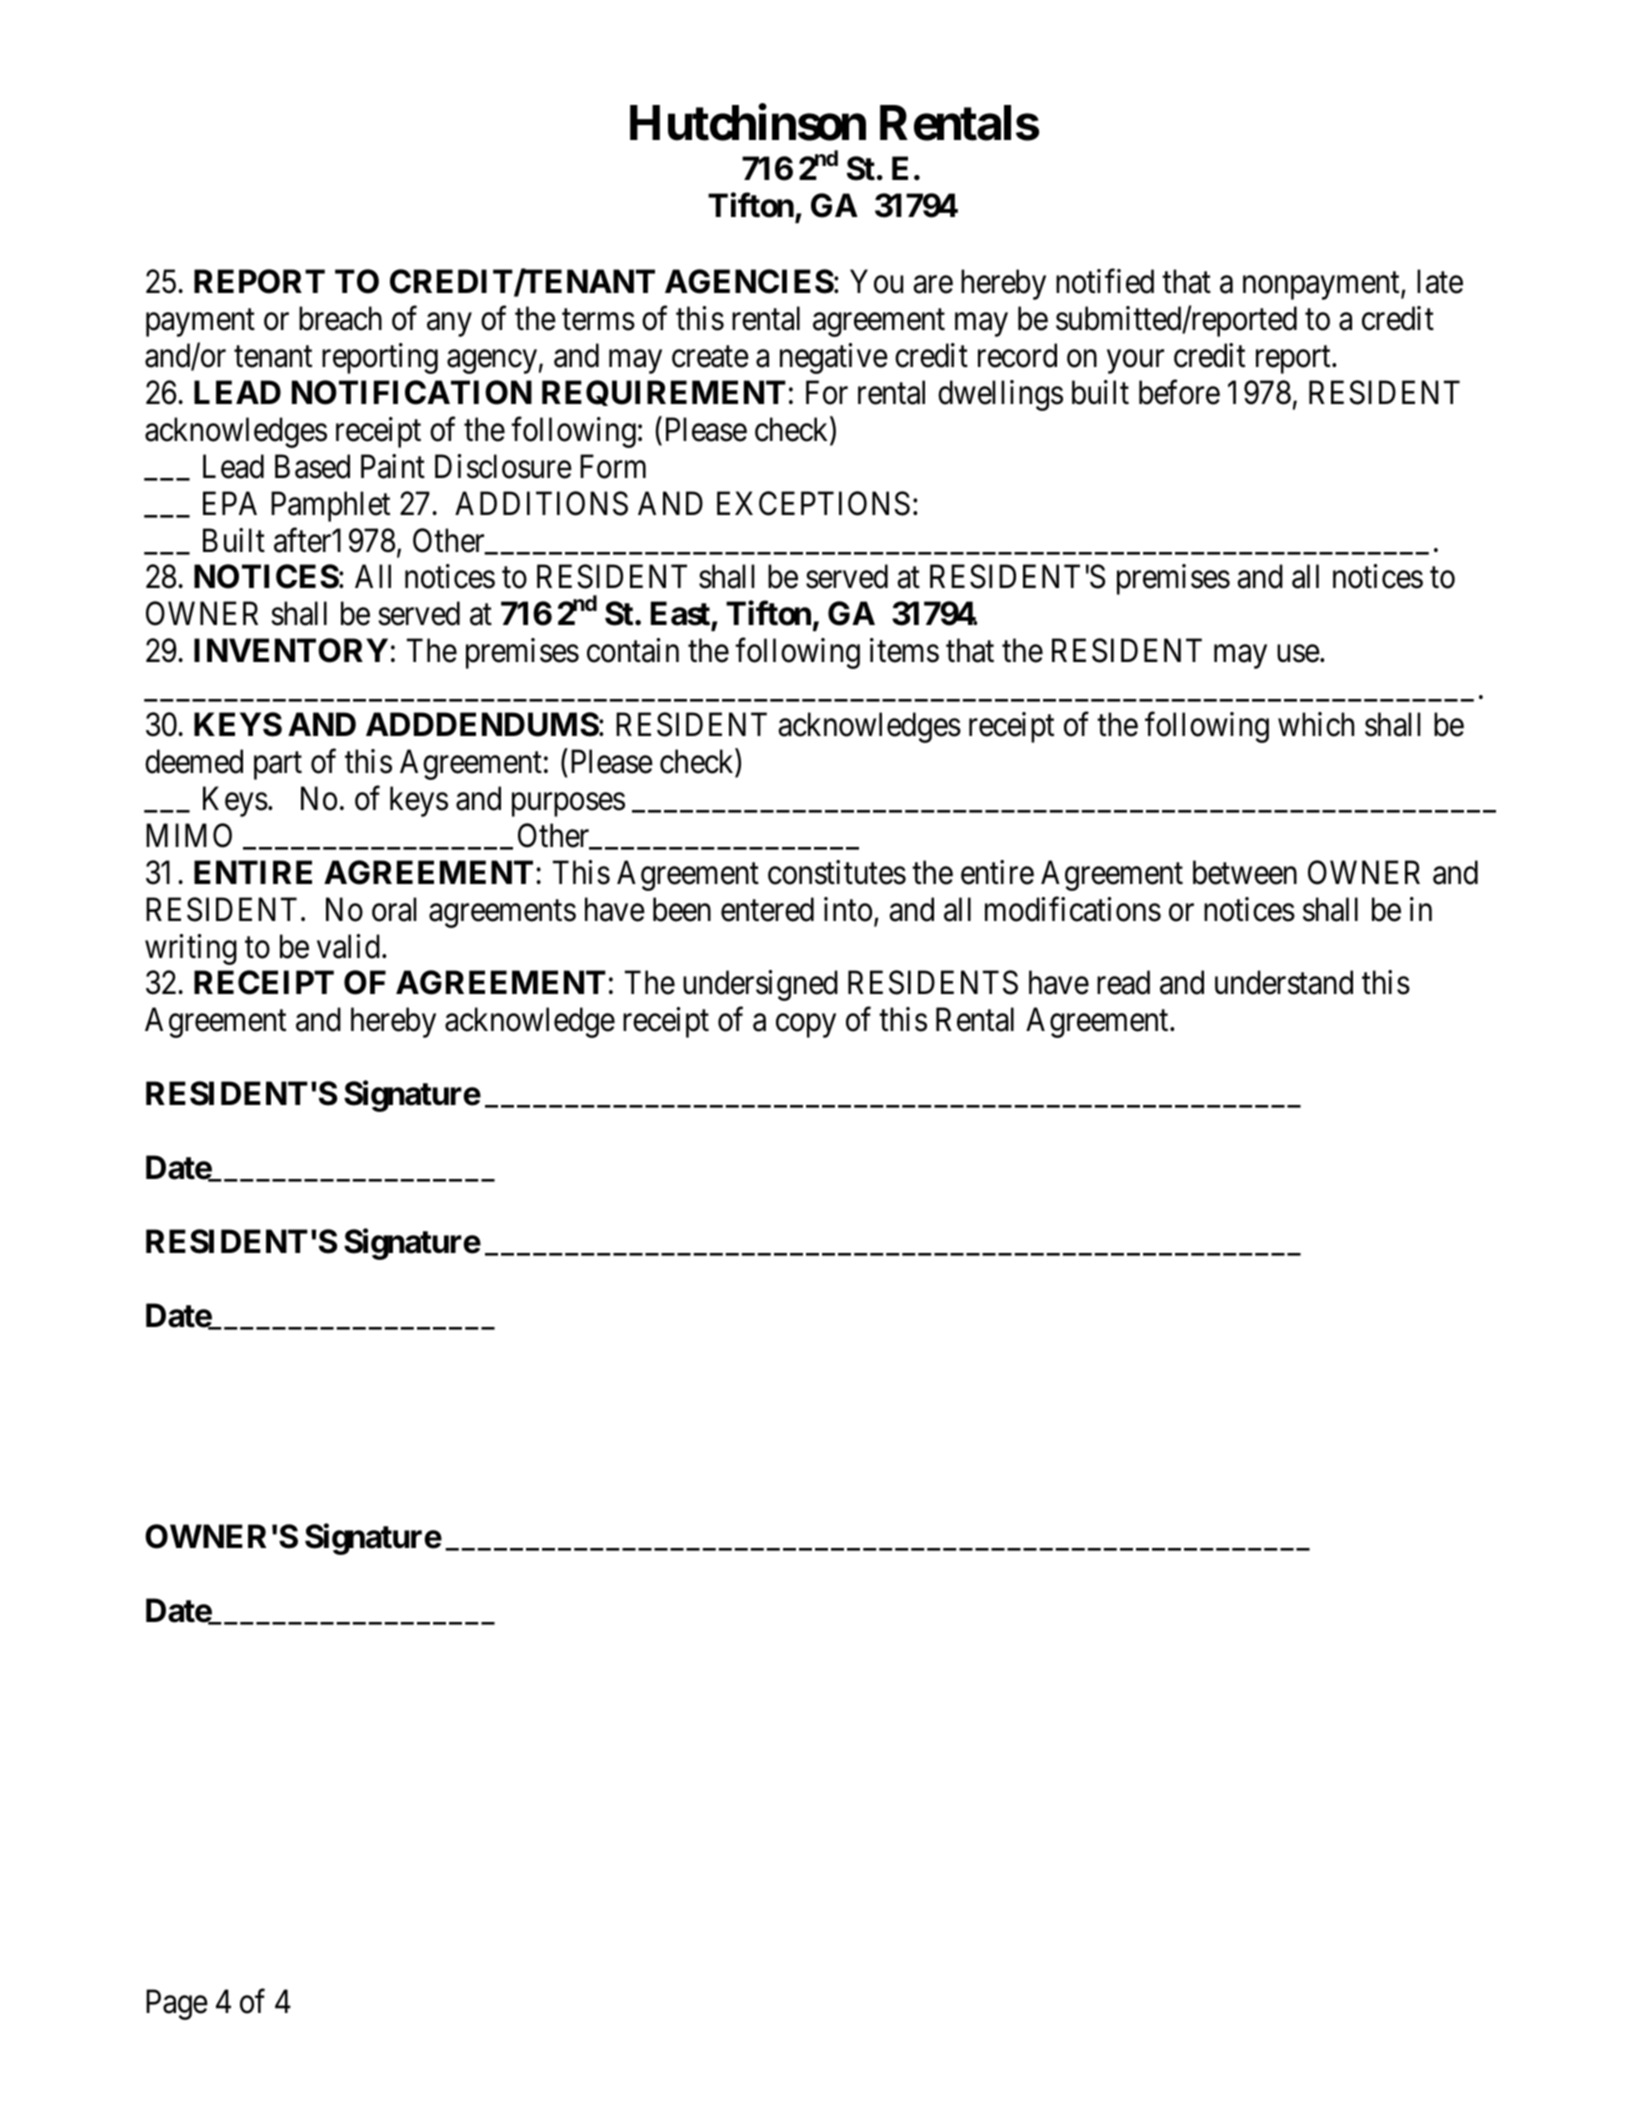  What do you see at coordinates (1123, 983) in the document?
I see `read` at bounding box center [1123, 983].
